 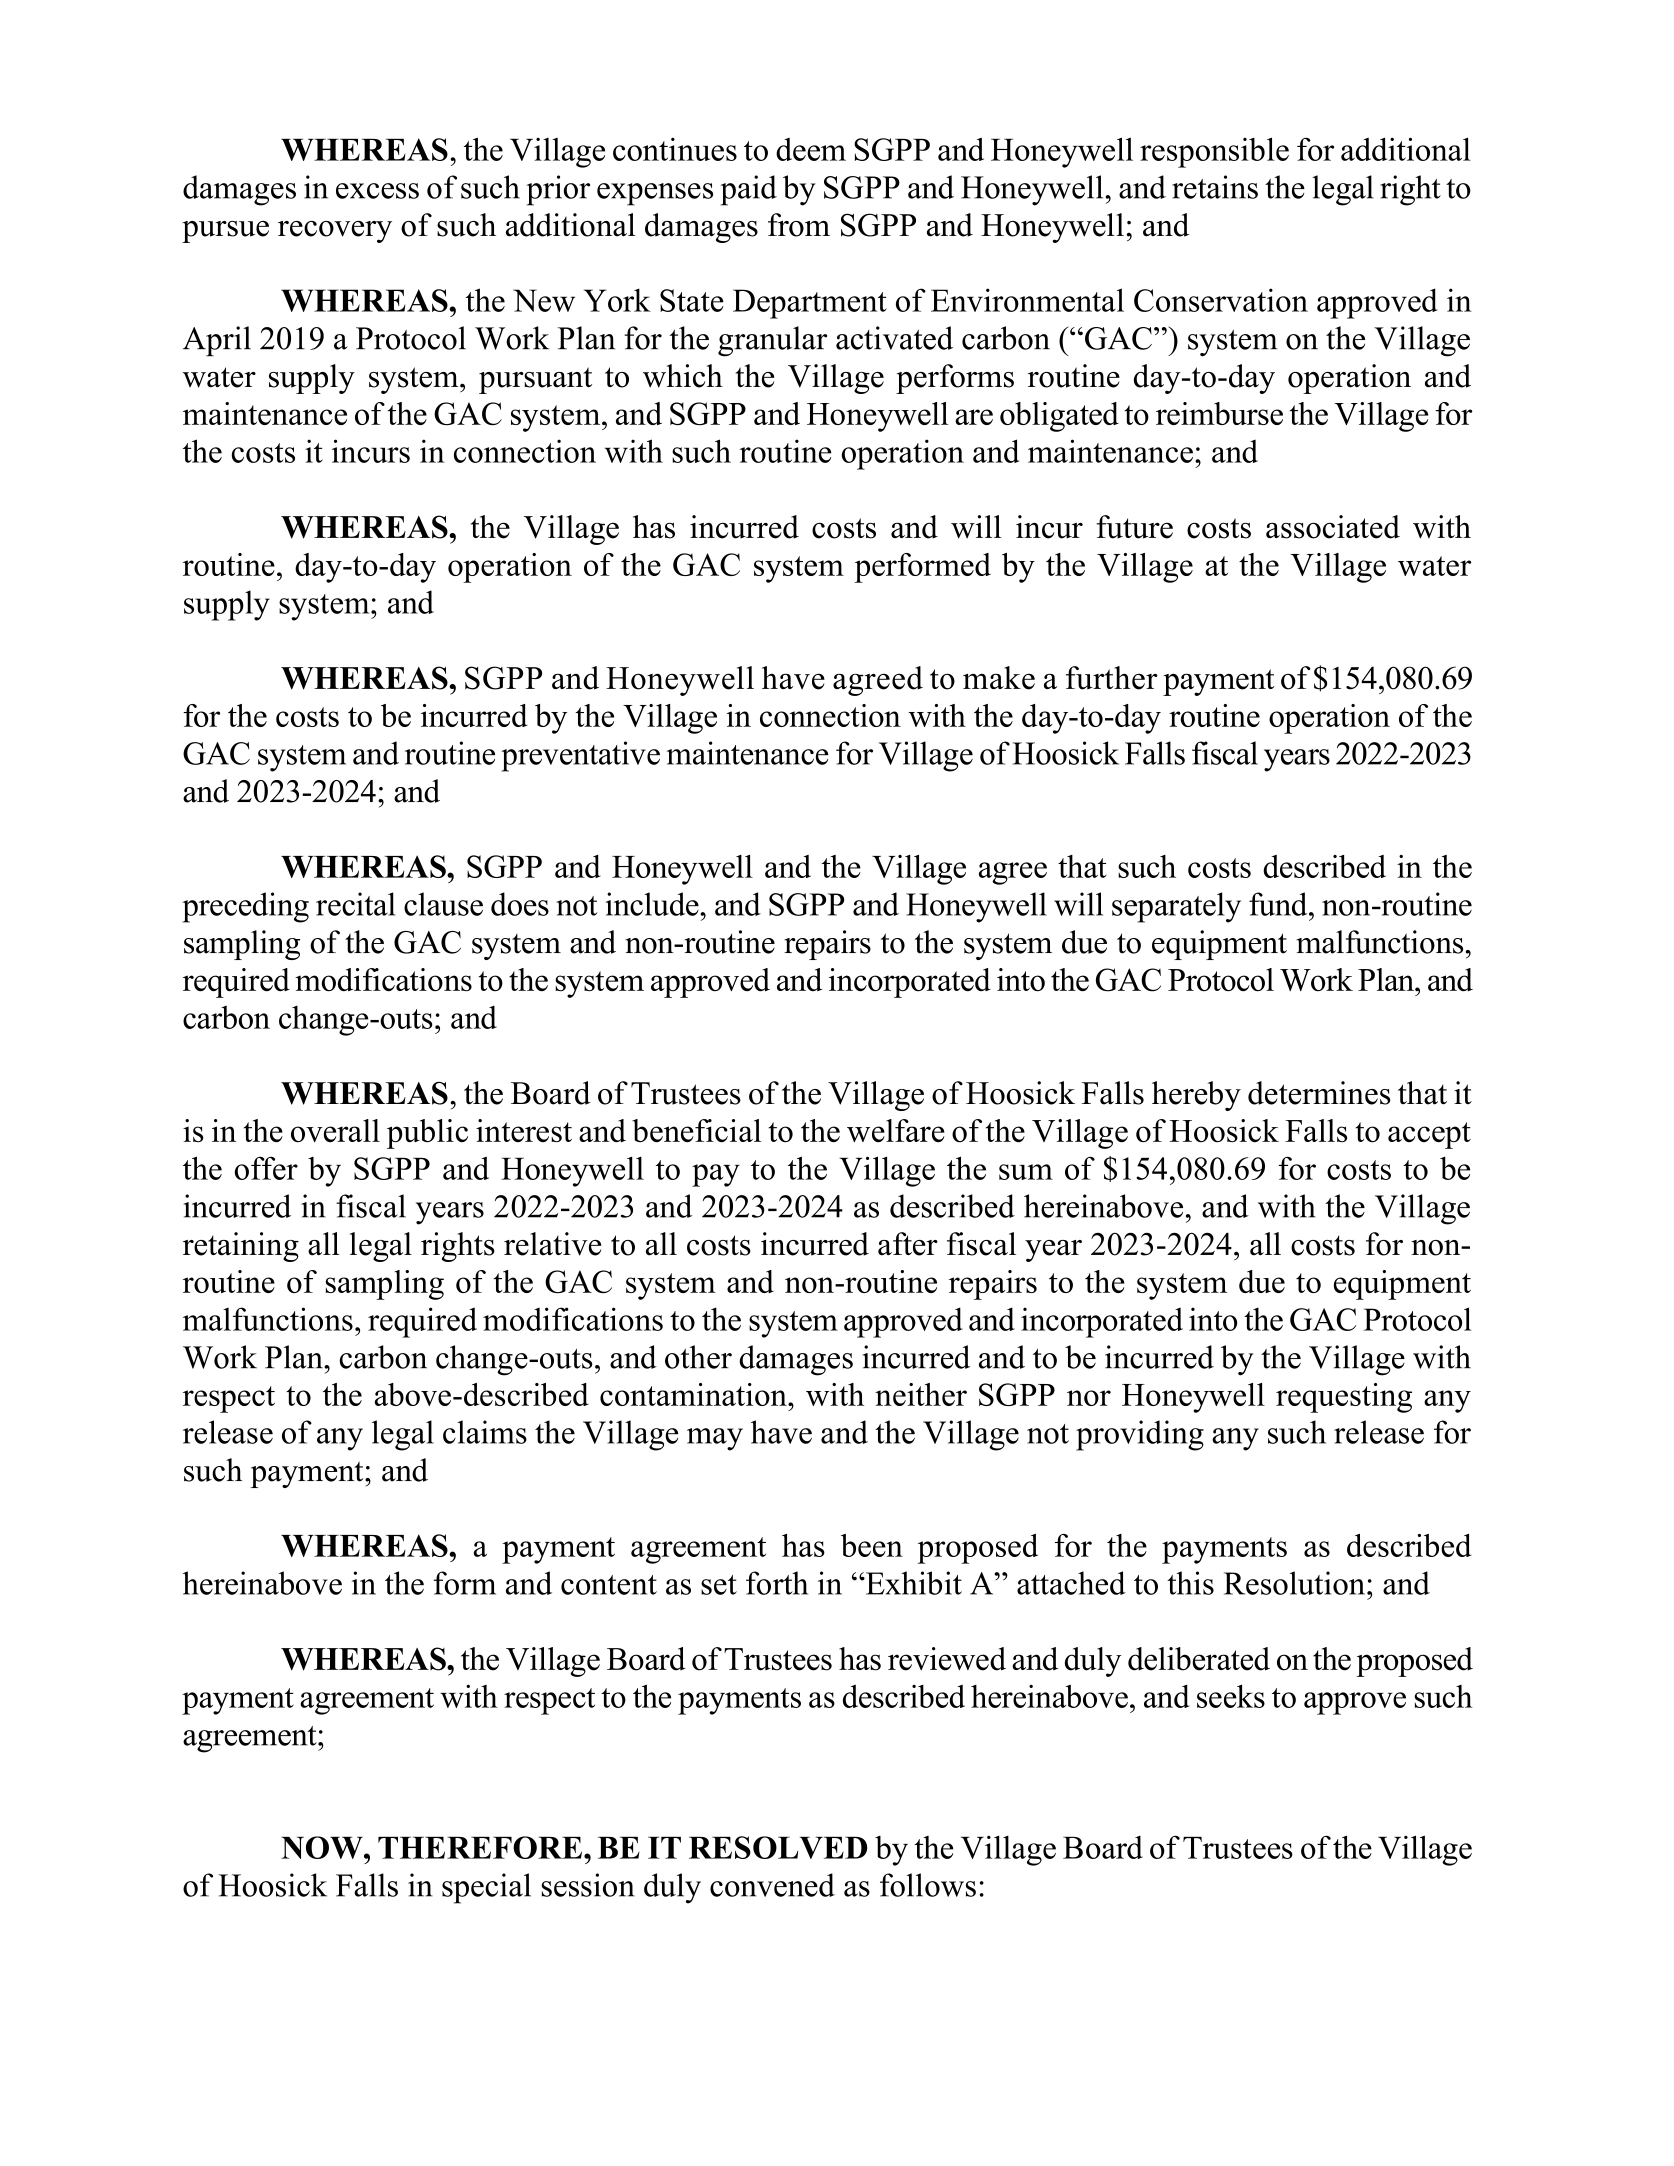 I want to click on make, so click(x=999, y=678).
